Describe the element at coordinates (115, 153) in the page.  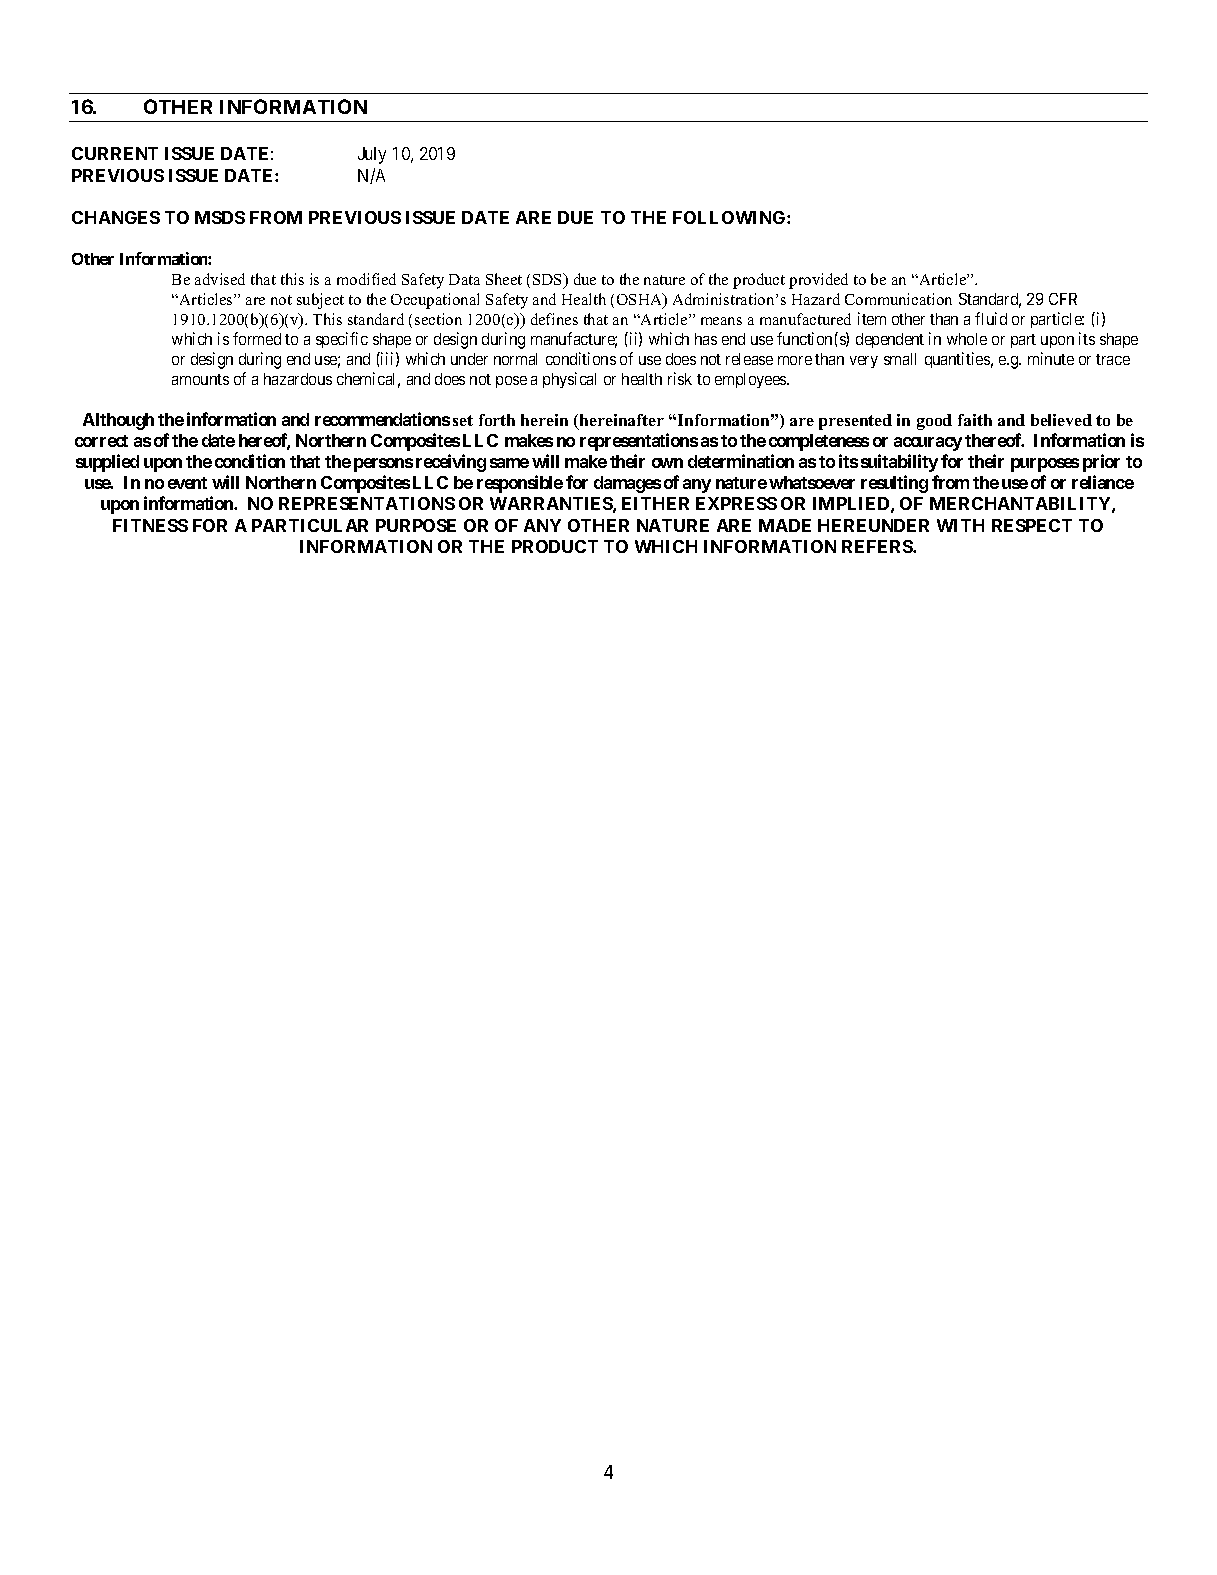
I see `CURRENT` at that location.
